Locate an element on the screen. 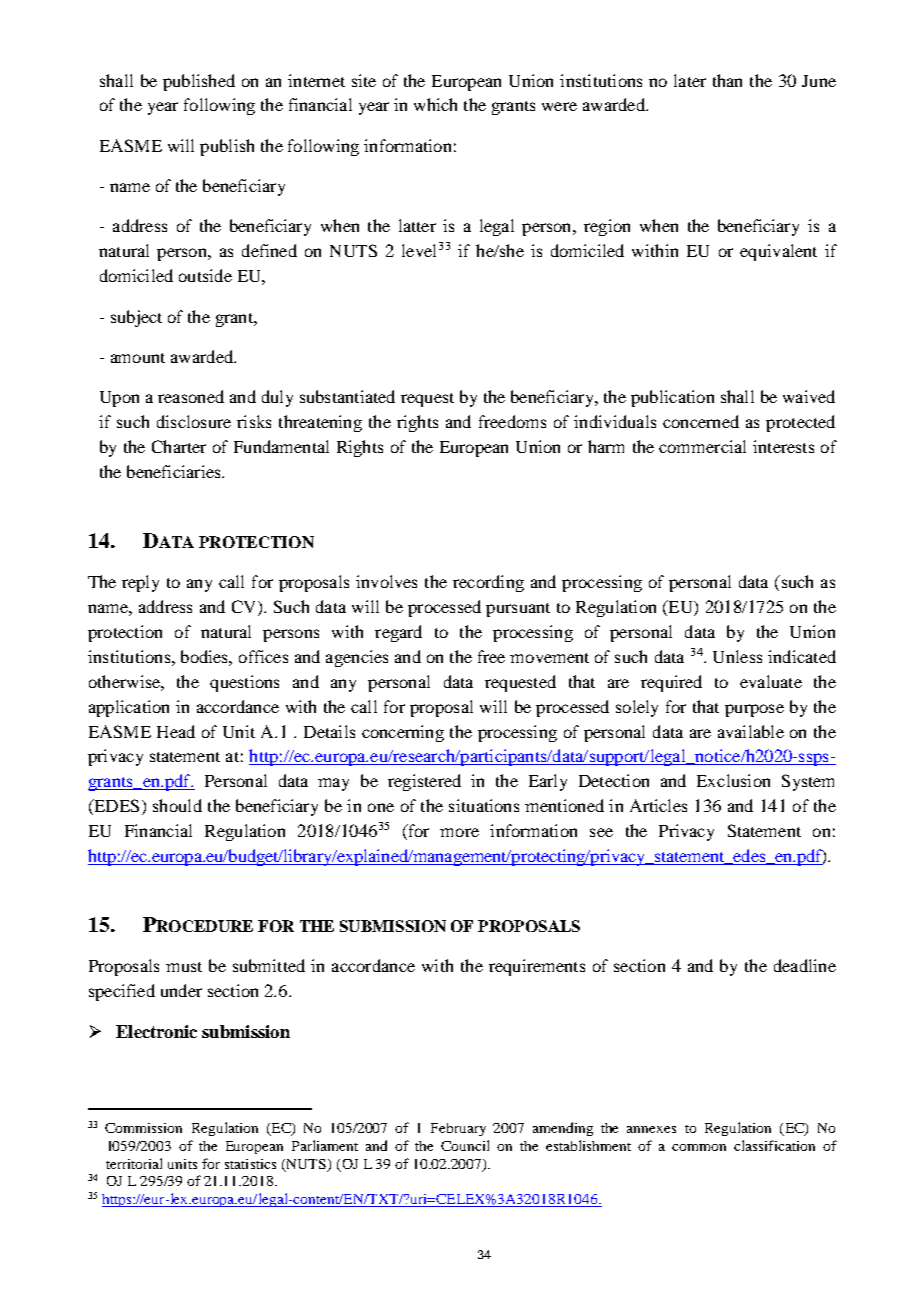 This screenshot has width=924, height=1308. pursuant is located at coordinates (518, 610).
